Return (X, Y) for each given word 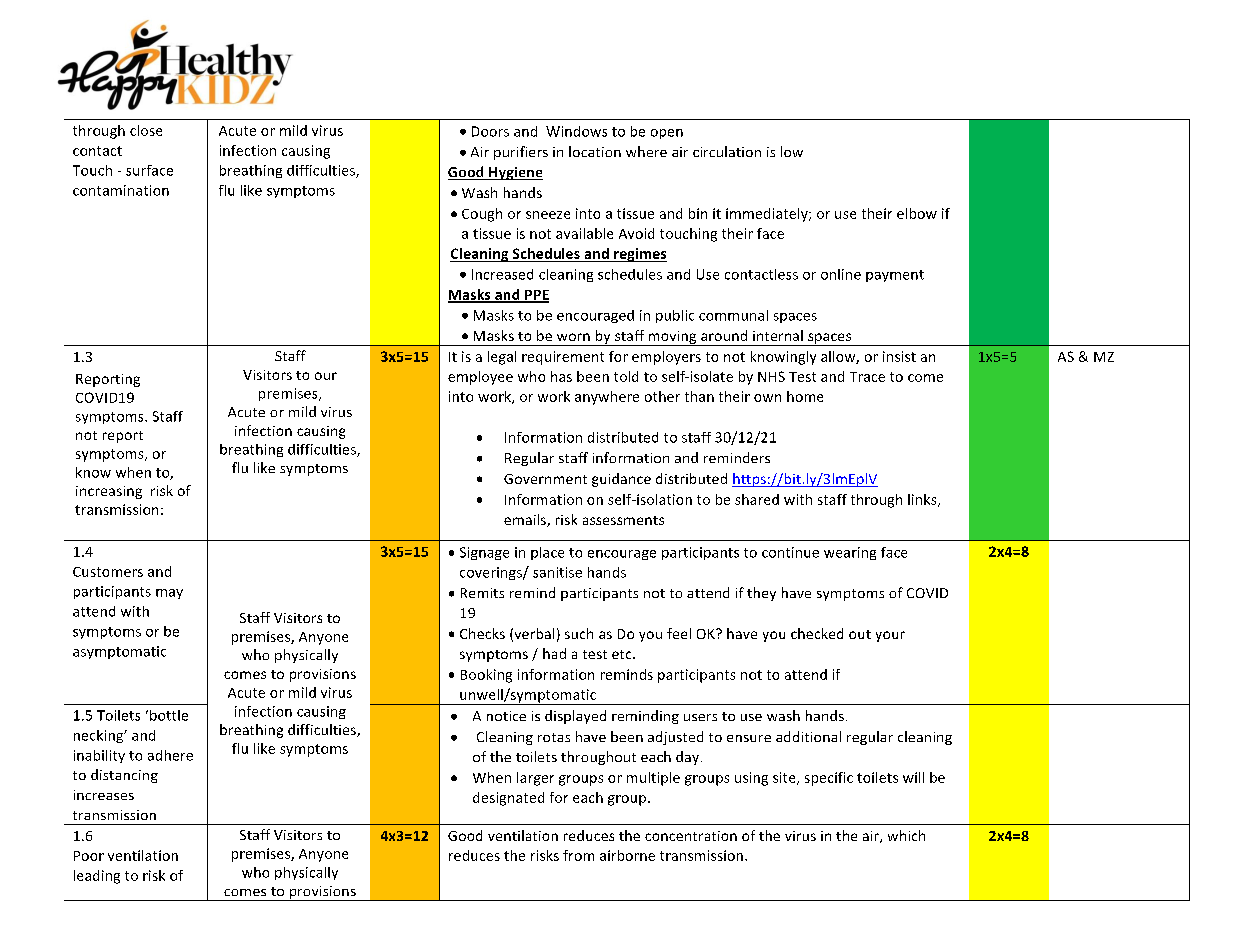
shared (757, 499)
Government (545, 479)
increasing (109, 492)
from (578, 855)
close (146, 130)
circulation (727, 151)
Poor (89, 856)
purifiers (521, 153)
